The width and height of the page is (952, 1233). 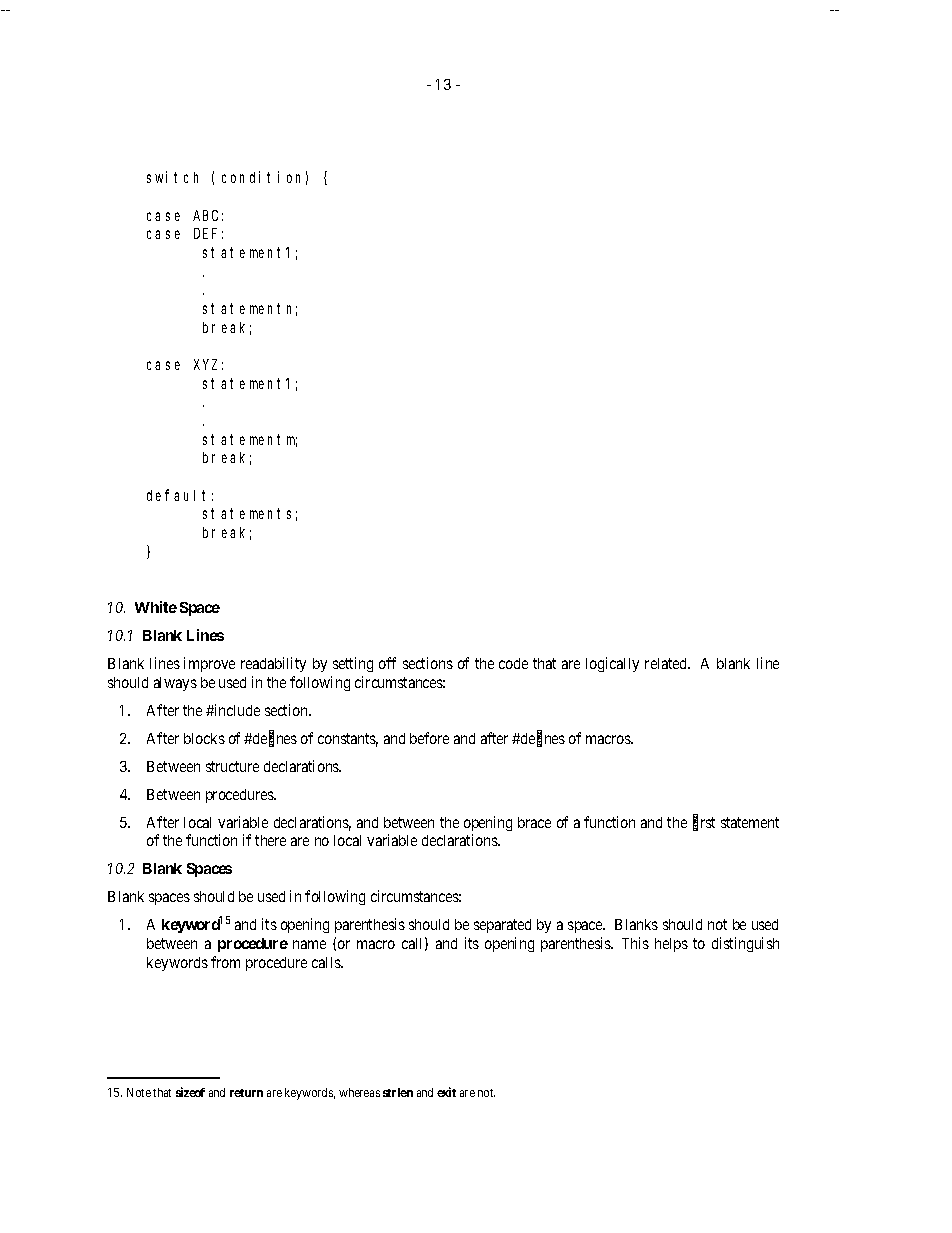 What do you see at coordinates (429, 738) in the page?
I see `before` at bounding box center [429, 738].
